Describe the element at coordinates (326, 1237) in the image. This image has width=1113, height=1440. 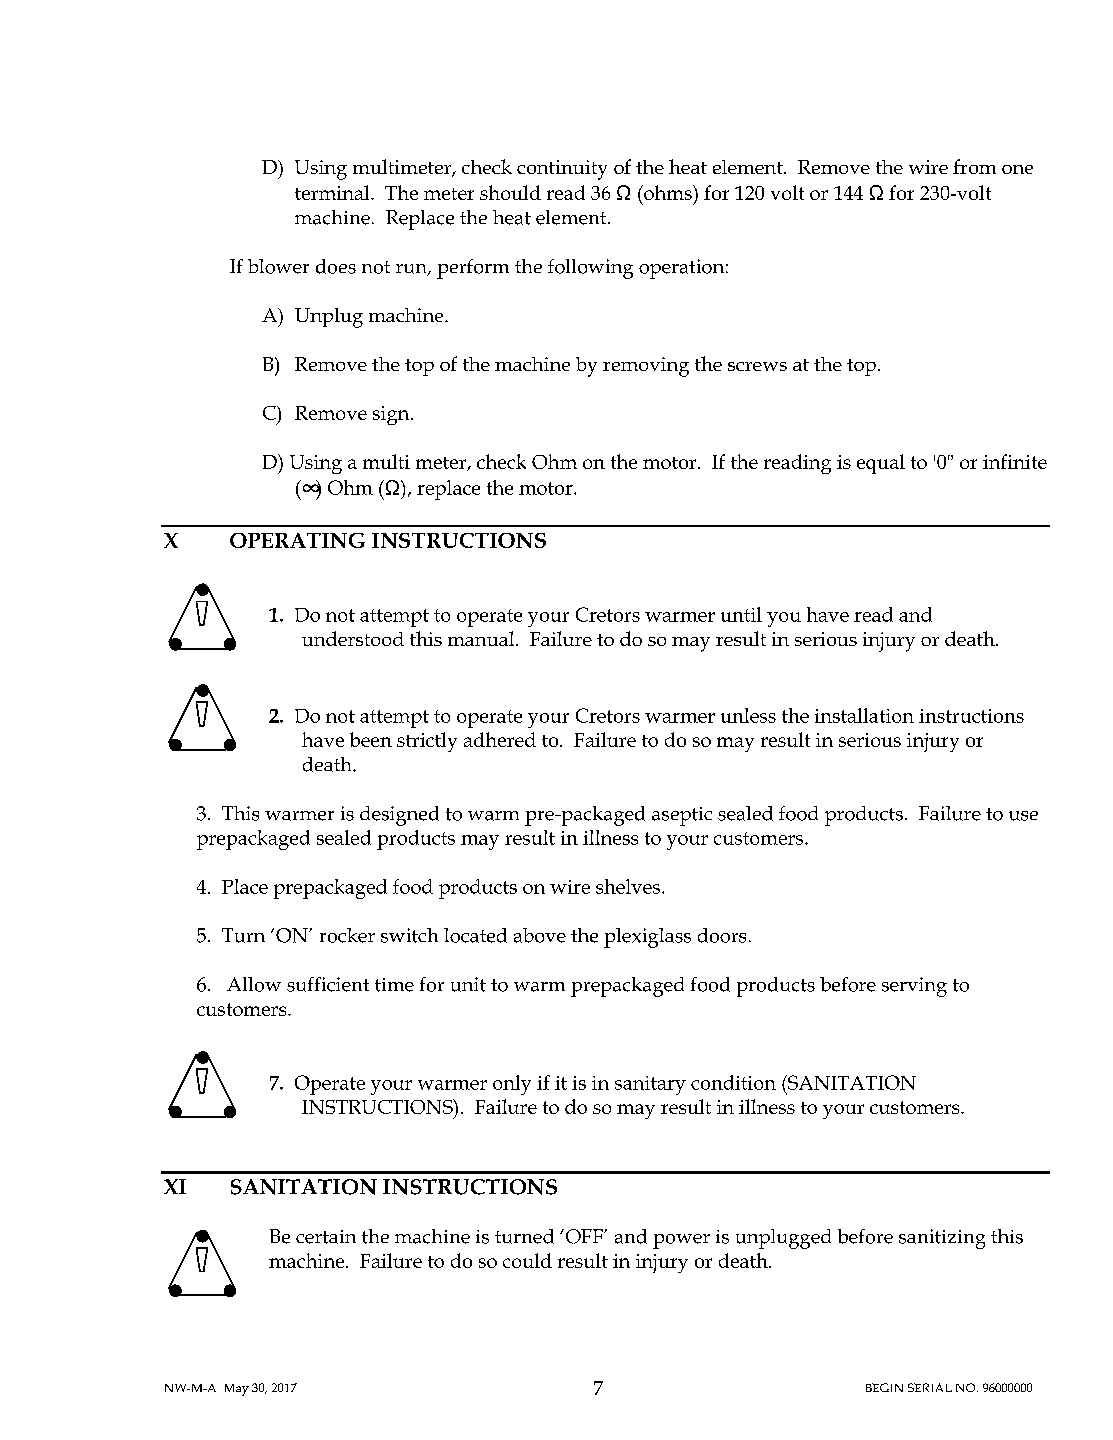
I see `certain` at that location.
